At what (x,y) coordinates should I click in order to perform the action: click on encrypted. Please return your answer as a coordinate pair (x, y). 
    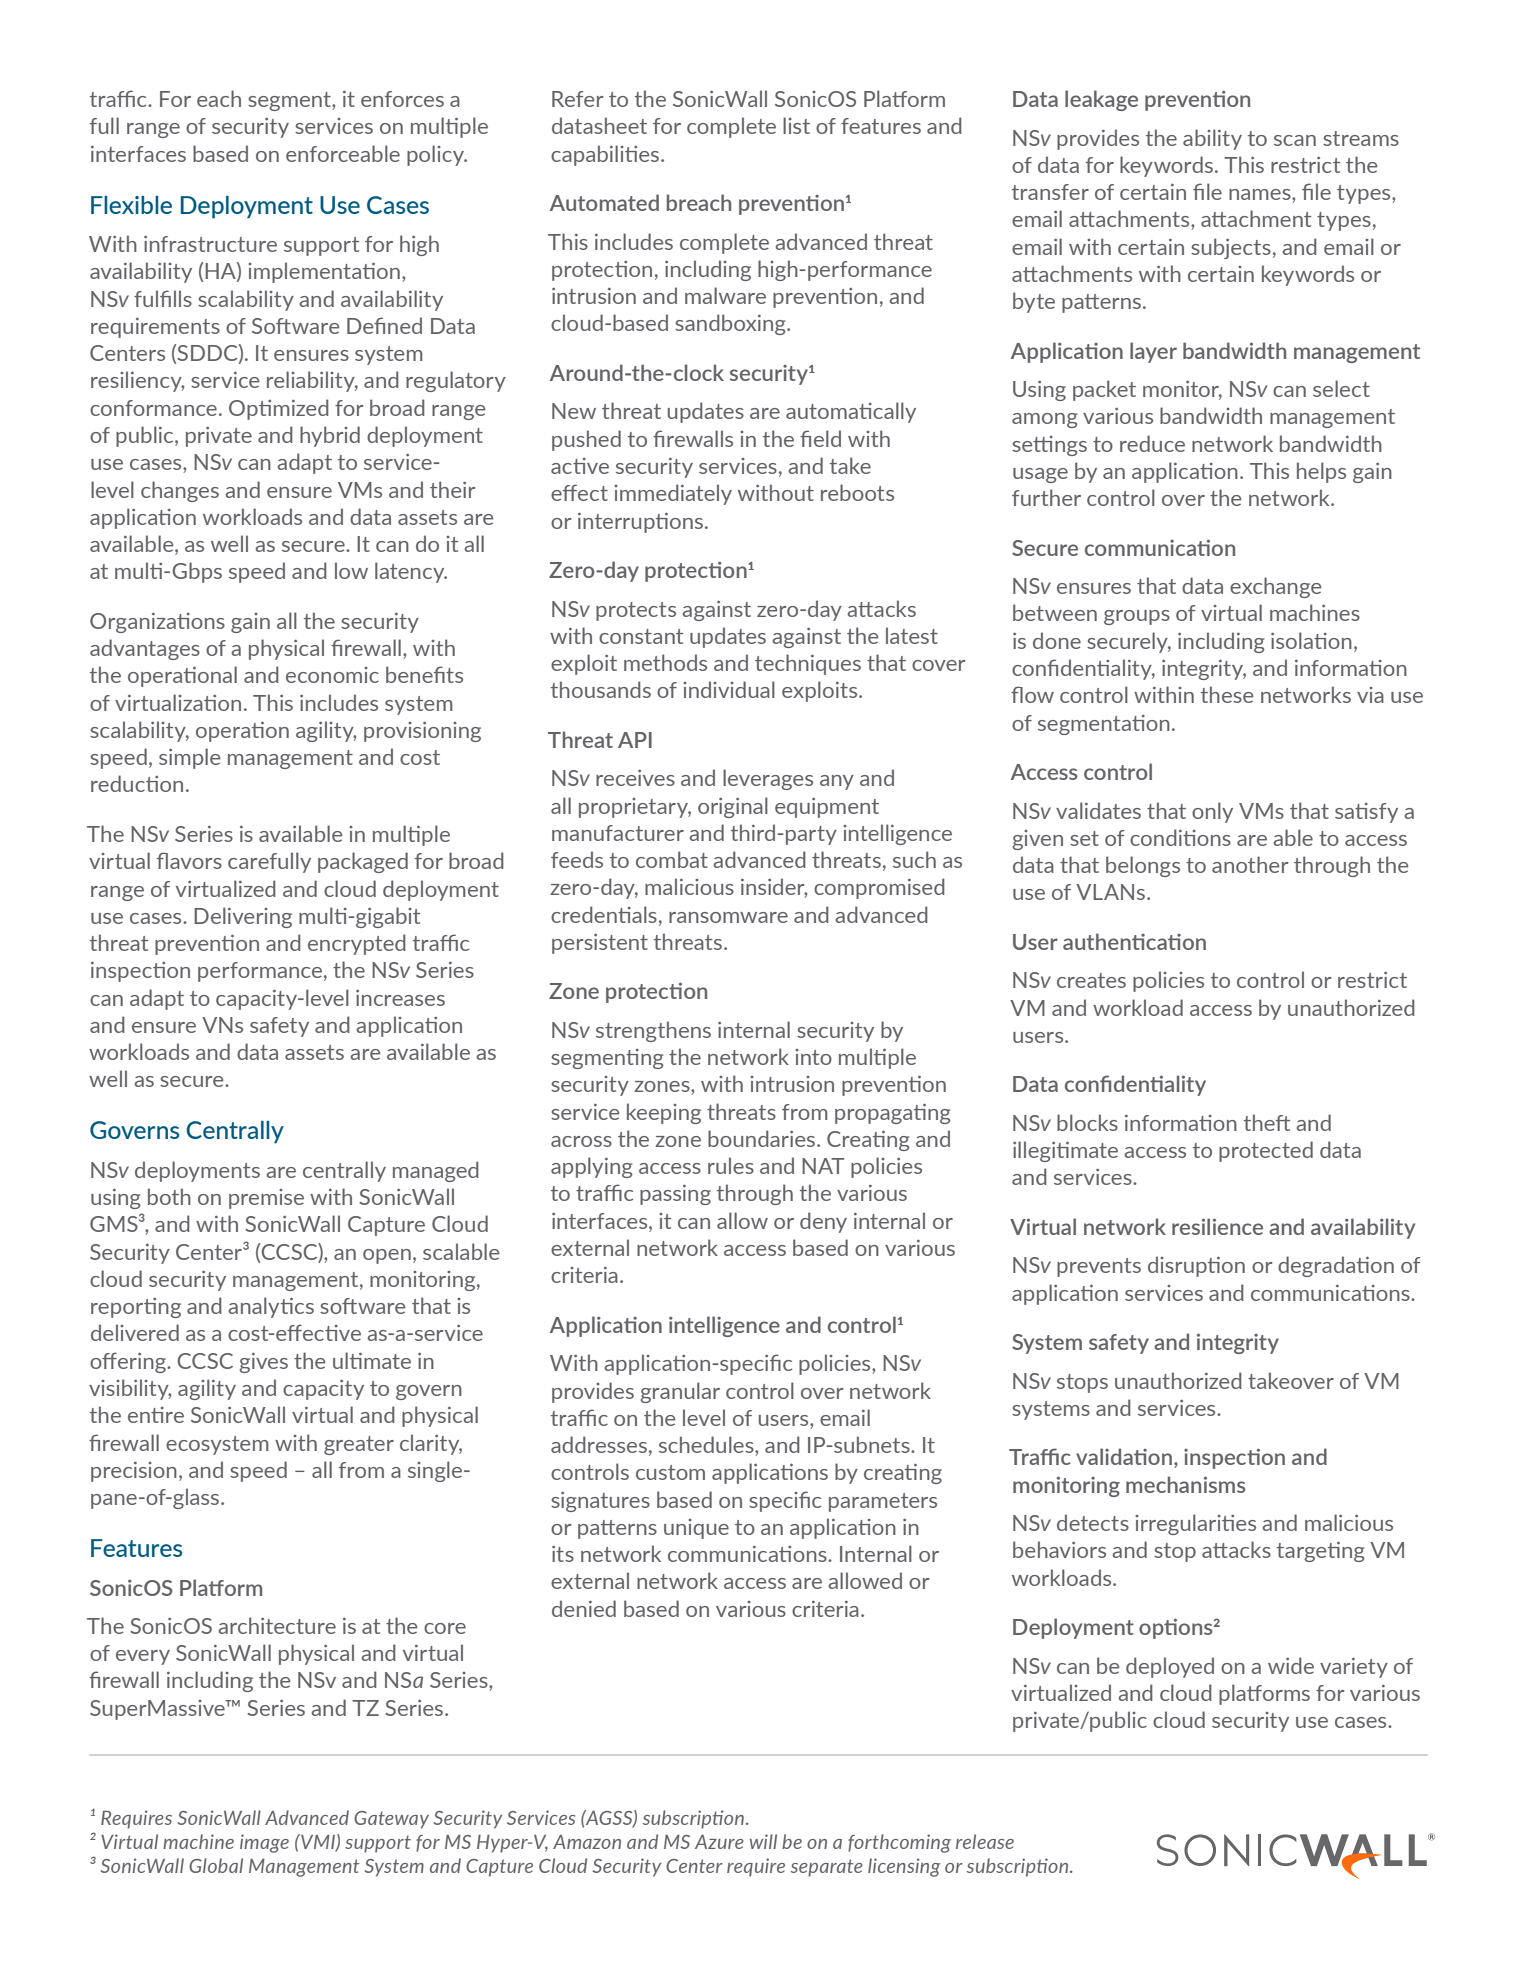
    Looking at the image, I should click on (357, 944).
